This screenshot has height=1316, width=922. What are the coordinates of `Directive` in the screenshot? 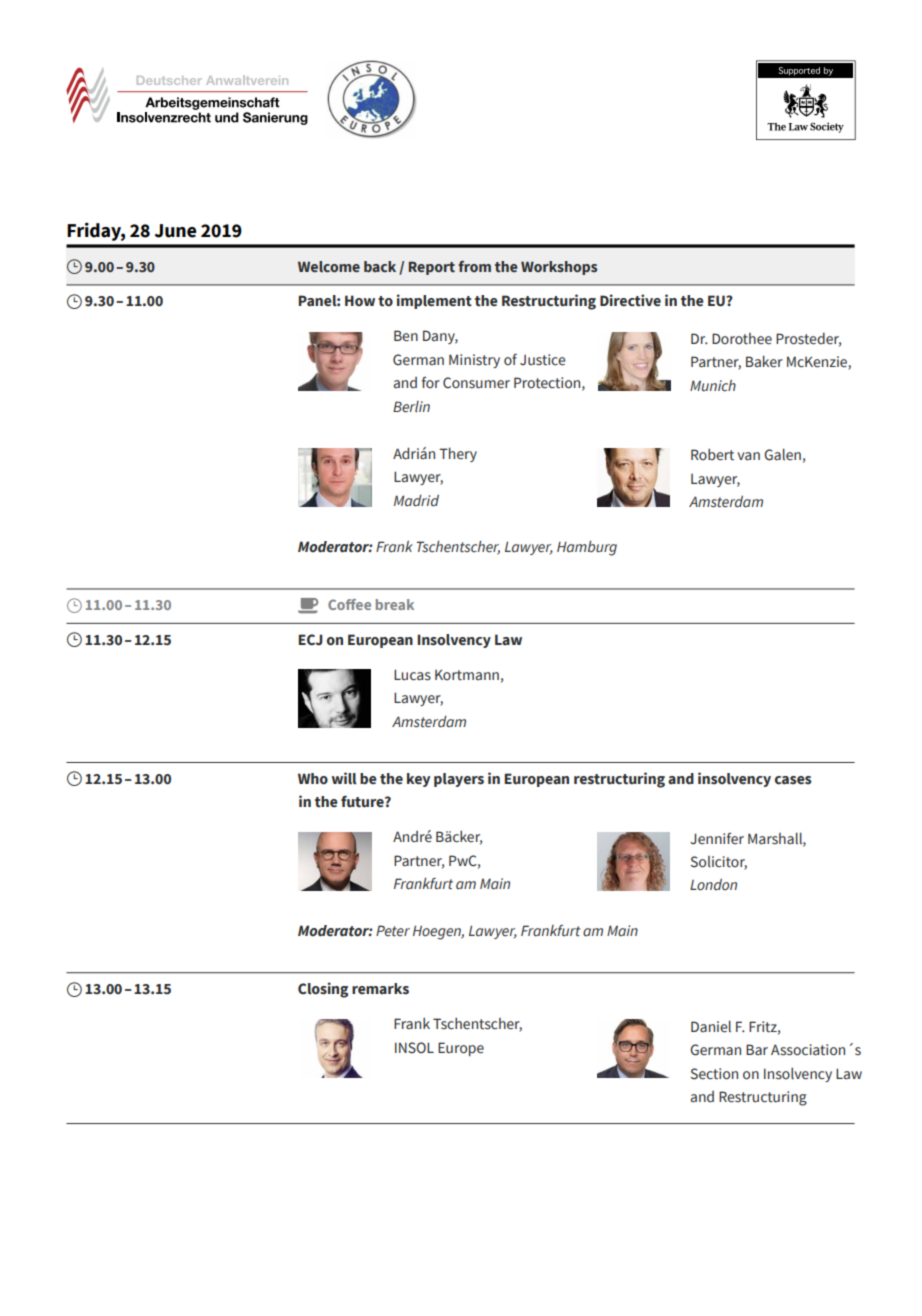 It's located at (630, 300).
